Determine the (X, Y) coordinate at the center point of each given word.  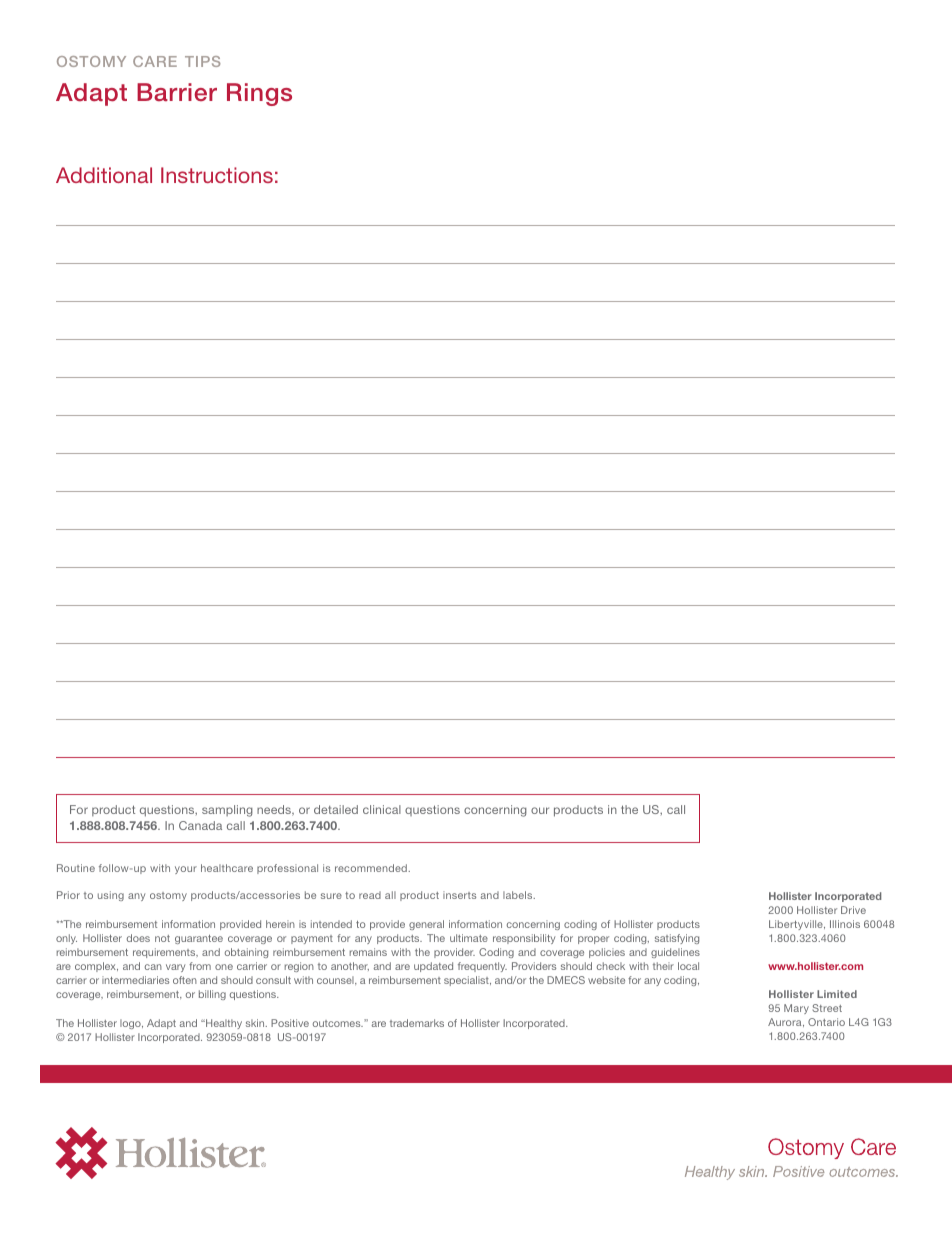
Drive (853, 910)
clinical (382, 809)
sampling (227, 811)
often (185, 980)
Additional (104, 175)
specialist (467, 981)
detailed (336, 809)
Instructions (217, 175)
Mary (796, 1009)
